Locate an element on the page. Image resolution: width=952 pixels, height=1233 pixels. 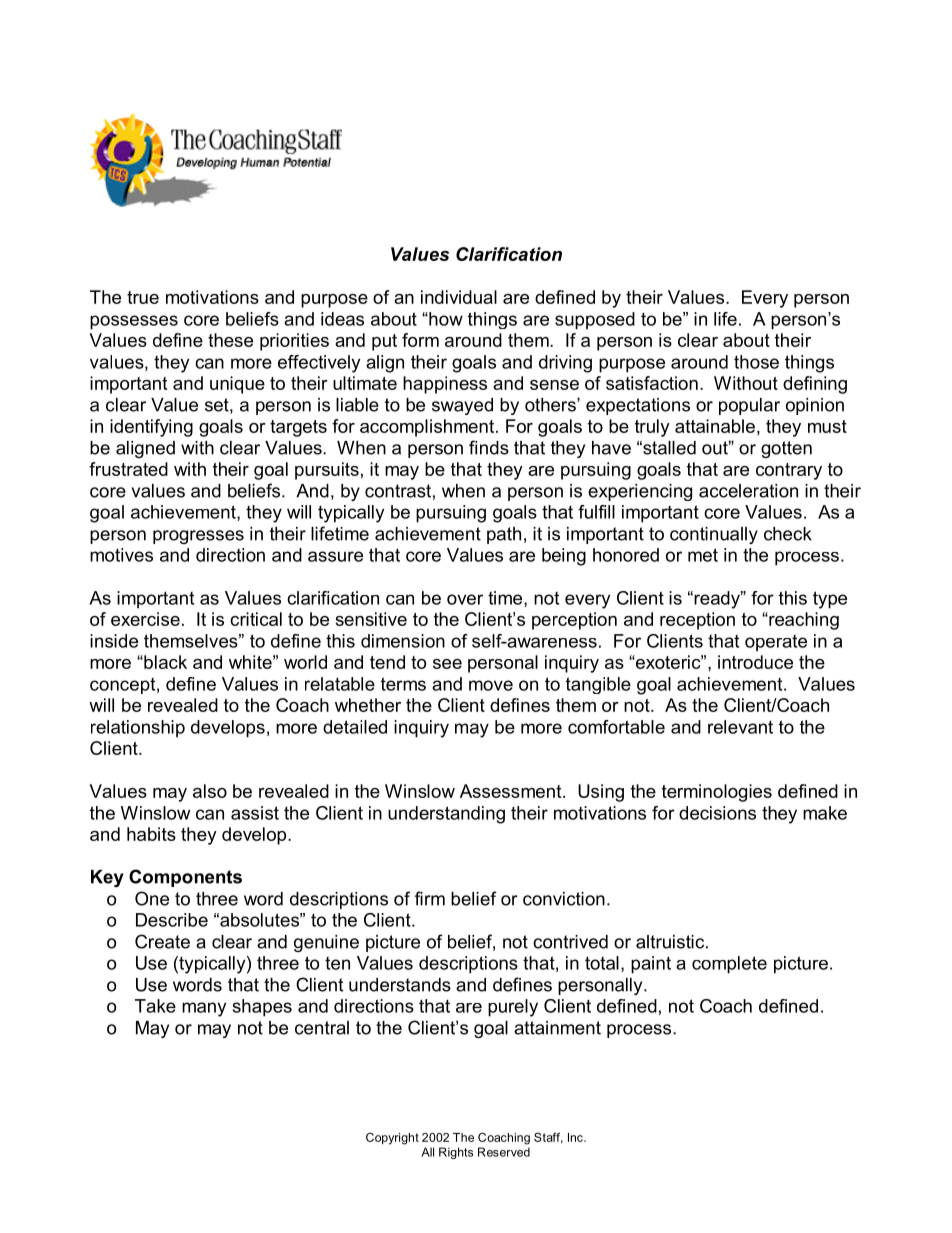
move is located at coordinates (491, 685).
